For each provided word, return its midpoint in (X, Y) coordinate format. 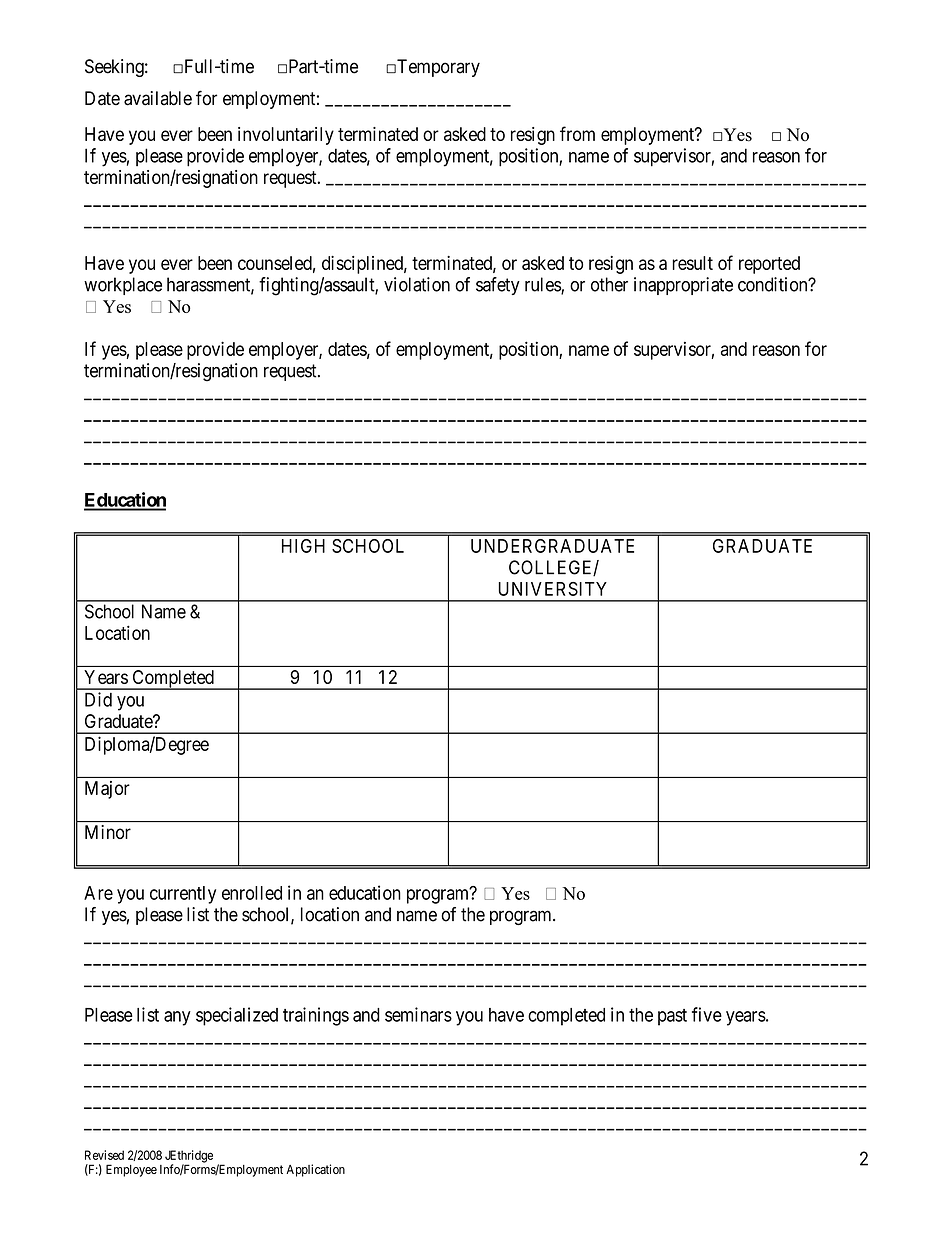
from (577, 133)
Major (107, 790)
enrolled (252, 893)
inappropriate (683, 286)
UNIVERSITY (553, 589)
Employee (131, 1170)
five (707, 1014)
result (692, 263)
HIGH (303, 546)
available (158, 98)
